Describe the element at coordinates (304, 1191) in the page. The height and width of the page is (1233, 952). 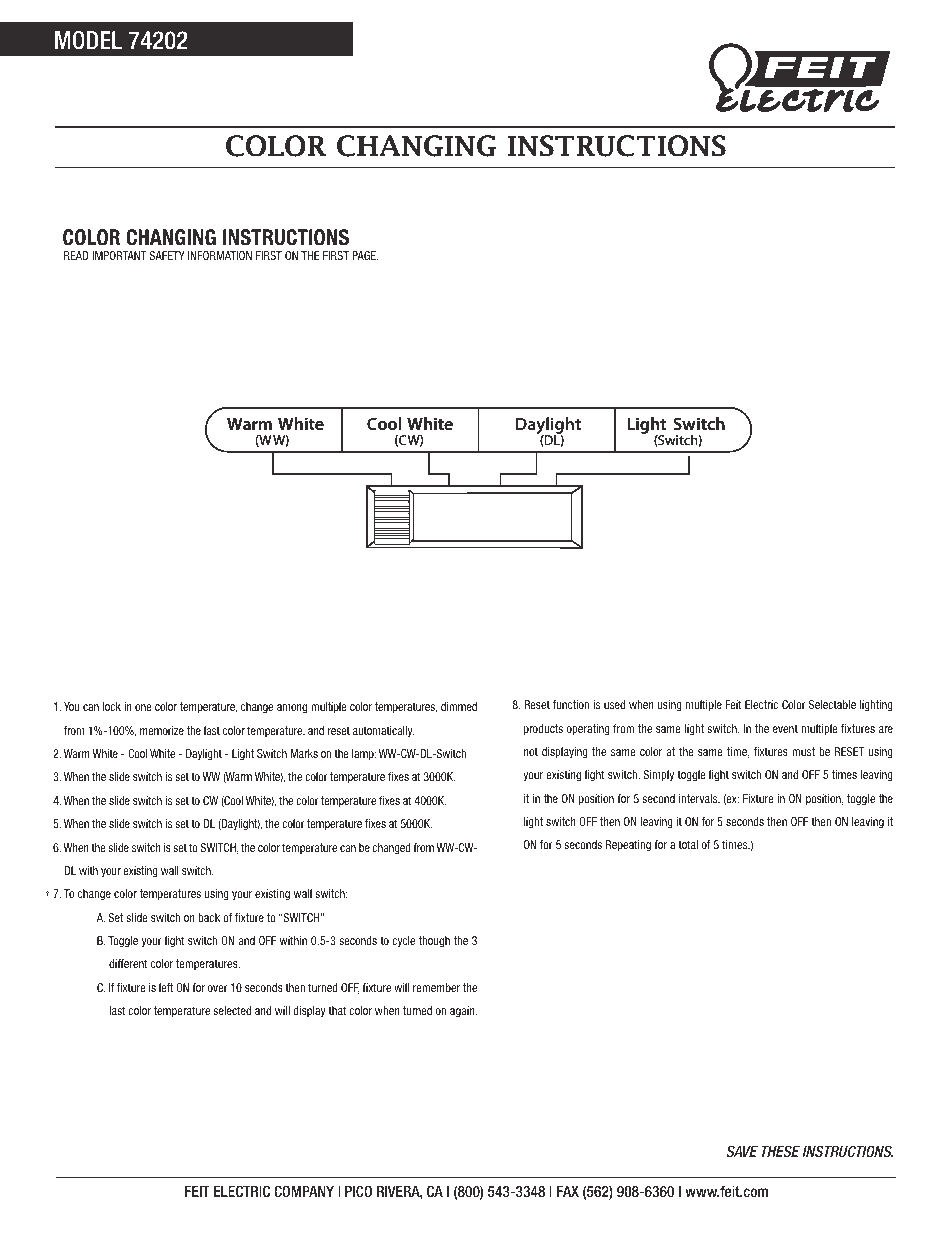
I see `COMPANY` at that location.
